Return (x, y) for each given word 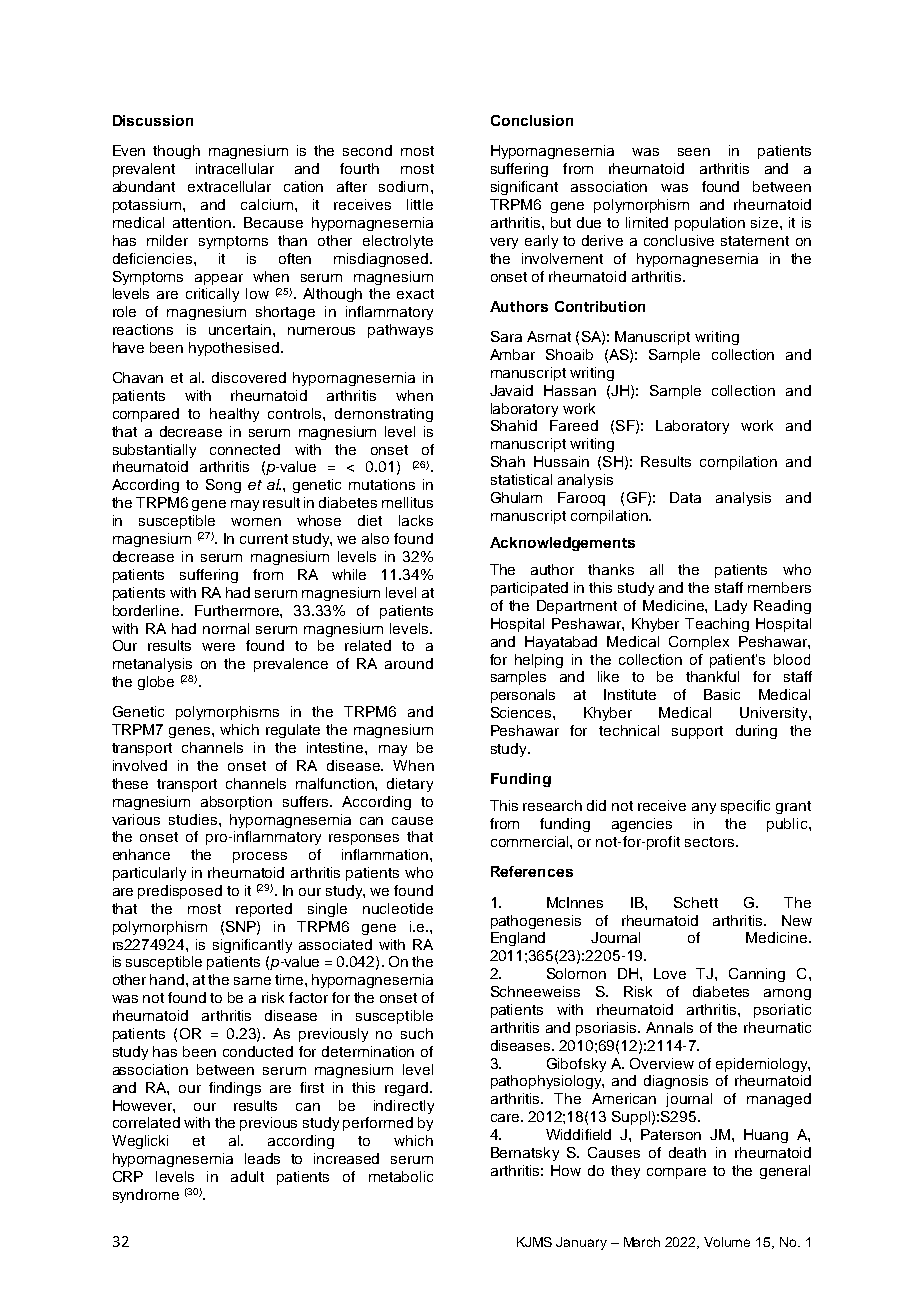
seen (694, 152)
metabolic (401, 1176)
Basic (722, 694)
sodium (403, 186)
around (409, 663)
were (218, 647)
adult (247, 1176)
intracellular (235, 168)
